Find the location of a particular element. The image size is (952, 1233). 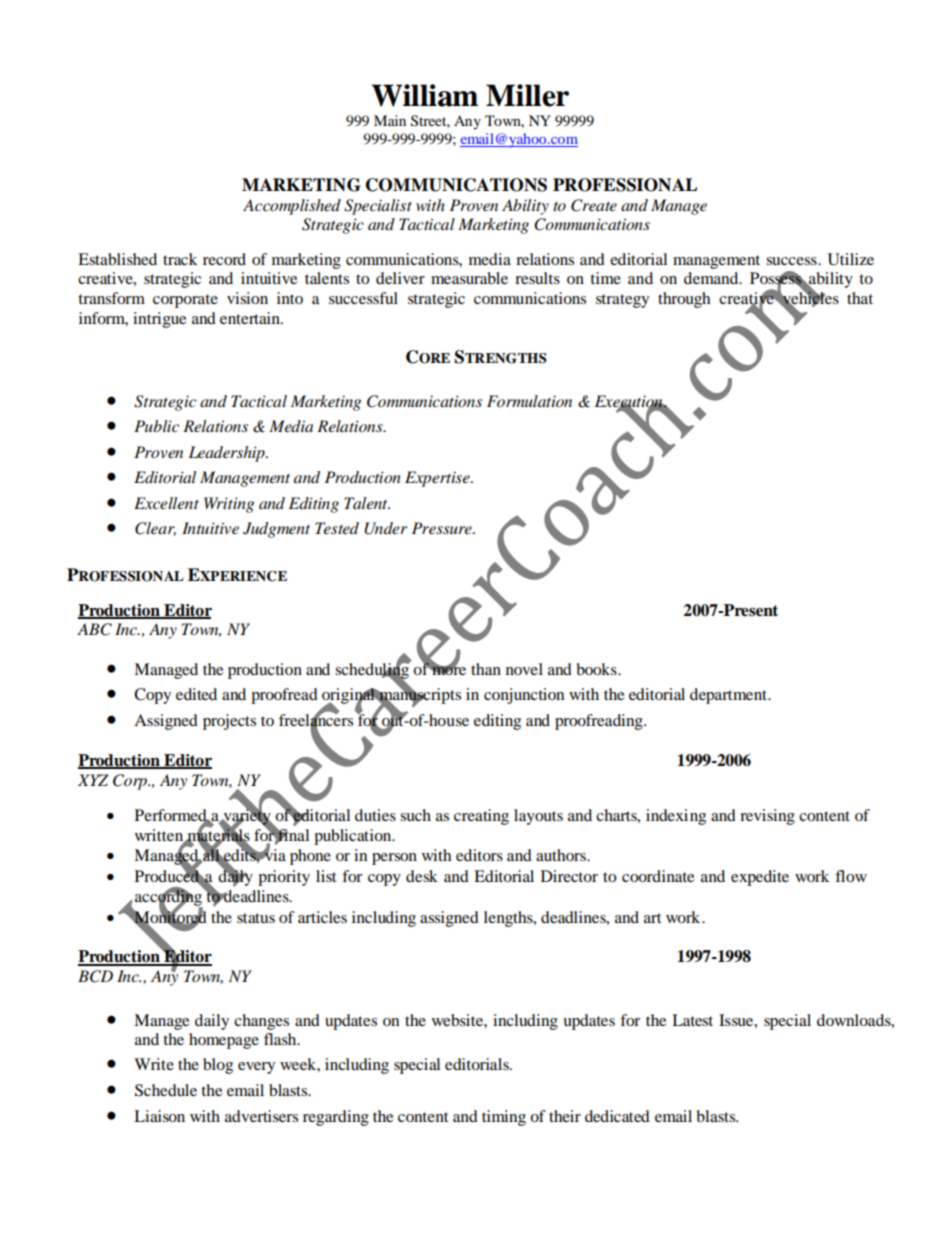

ABC is located at coordinates (94, 629).
